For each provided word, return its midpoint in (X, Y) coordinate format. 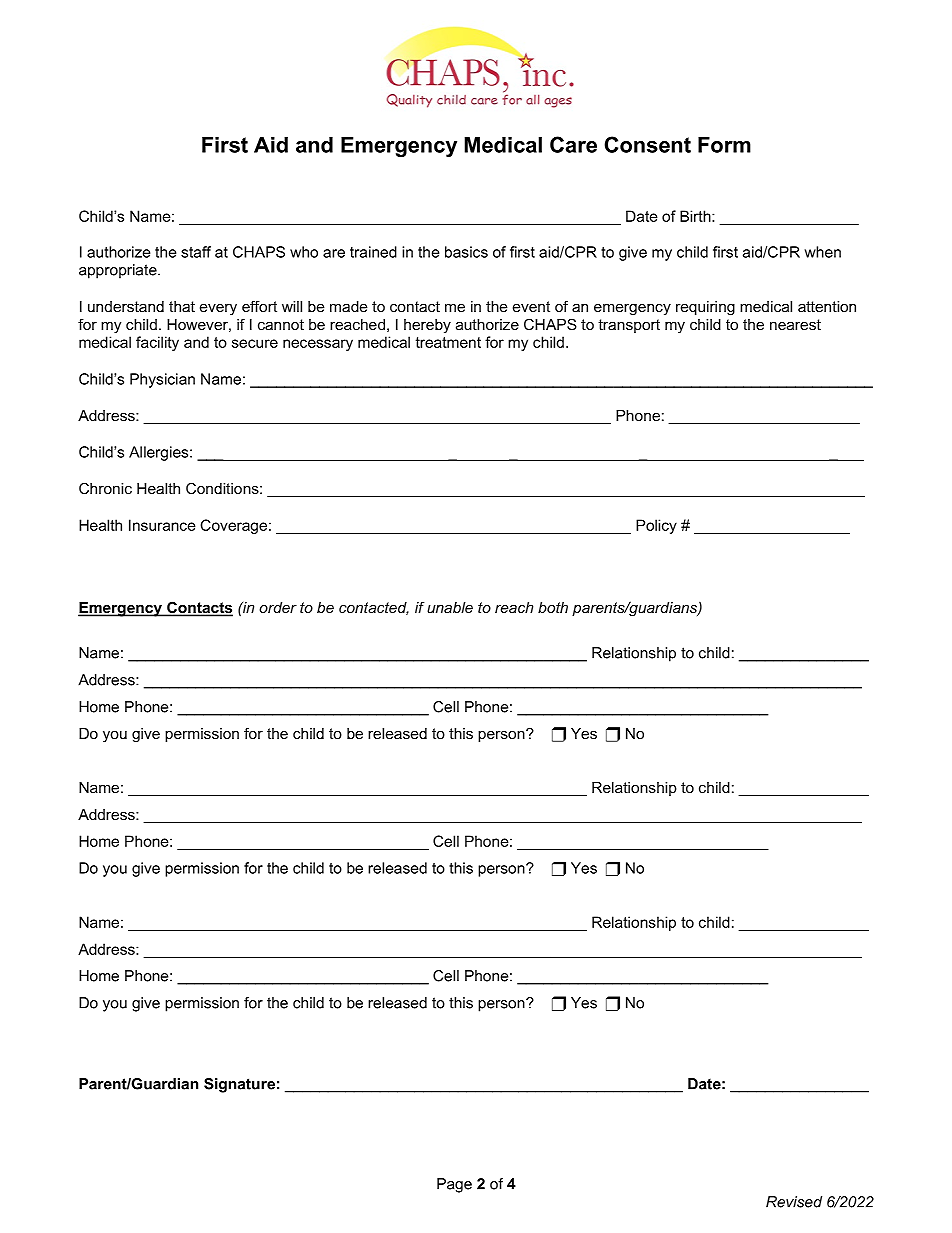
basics (466, 252)
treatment (448, 342)
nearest (795, 324)
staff (196, 252)
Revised (794, 1202)
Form (724, 145)
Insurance (162, 525)
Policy (656, 526)
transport (629, 326)
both (553, 607)
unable (450, 607)
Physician (162, 380)
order (278, 607)
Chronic (105, 488)
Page (454, 1185)
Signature (239, 1085)
